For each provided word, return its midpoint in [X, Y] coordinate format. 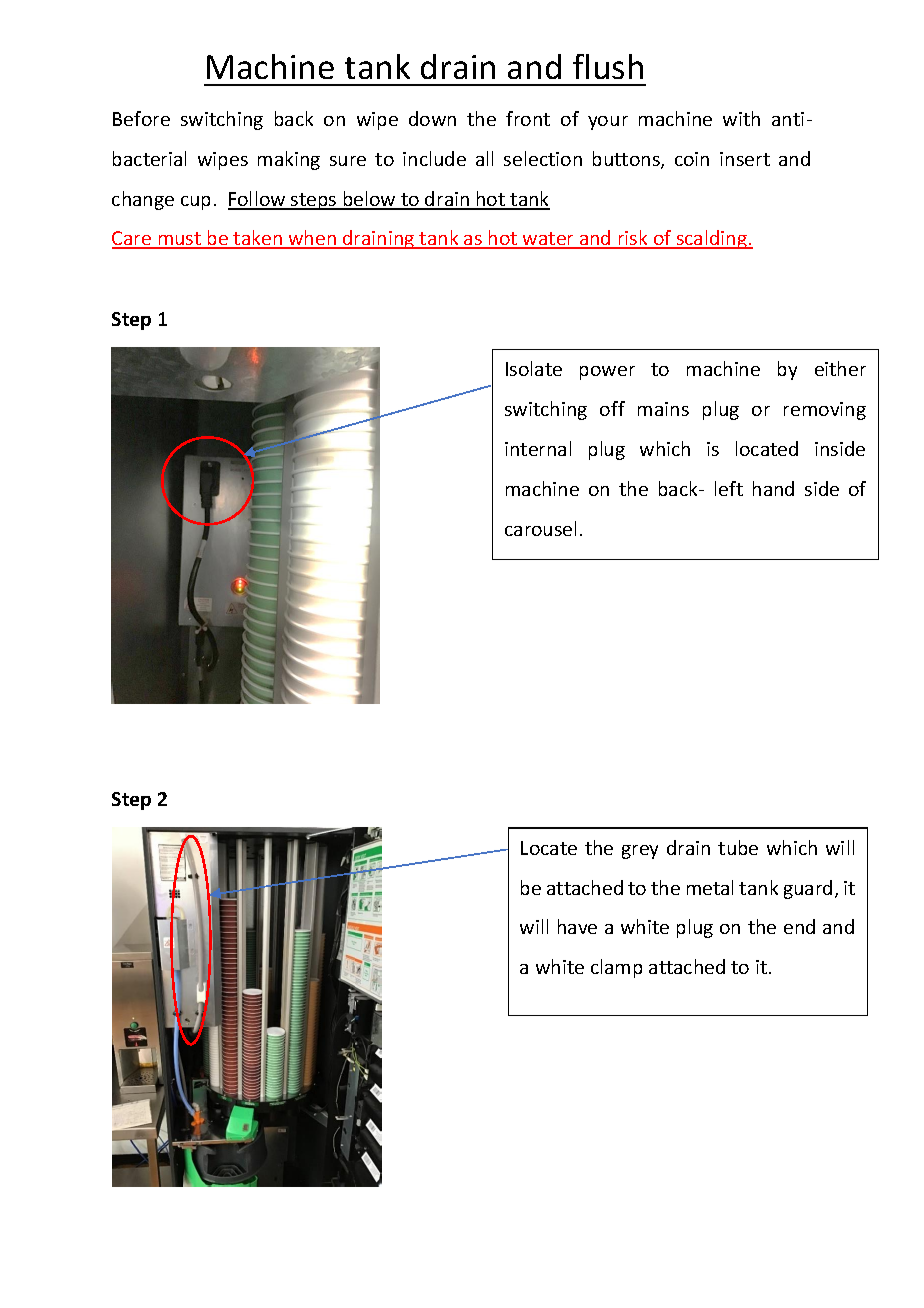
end [799, 926]
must [179, 240]
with [741, 118]
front [528, 118]
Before [141, 118]
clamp [616, 968]
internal [538, 448]
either [840, 368]
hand [773, 488]
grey [640, 852]
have [577, 926]
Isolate [534, 368]
